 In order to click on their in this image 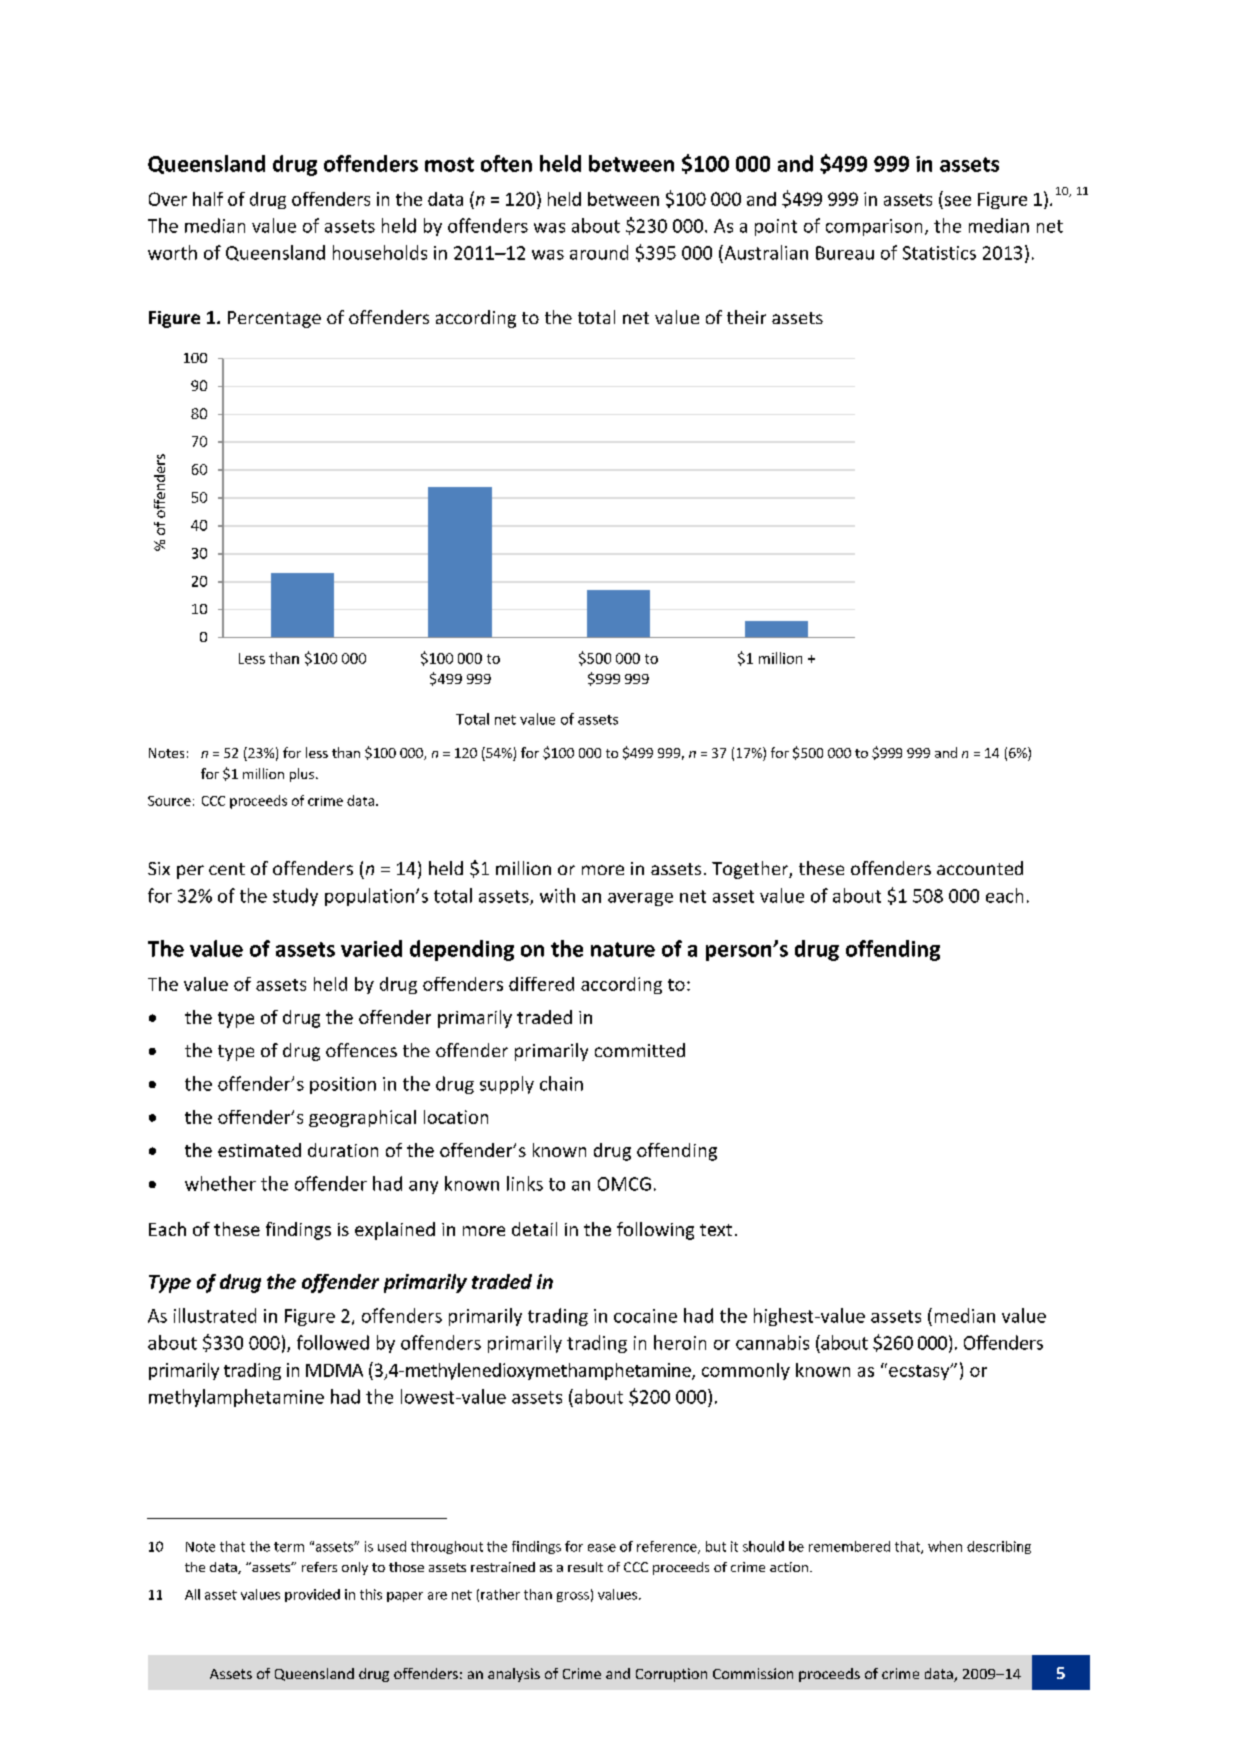, I will do `click(746, 317)`.
